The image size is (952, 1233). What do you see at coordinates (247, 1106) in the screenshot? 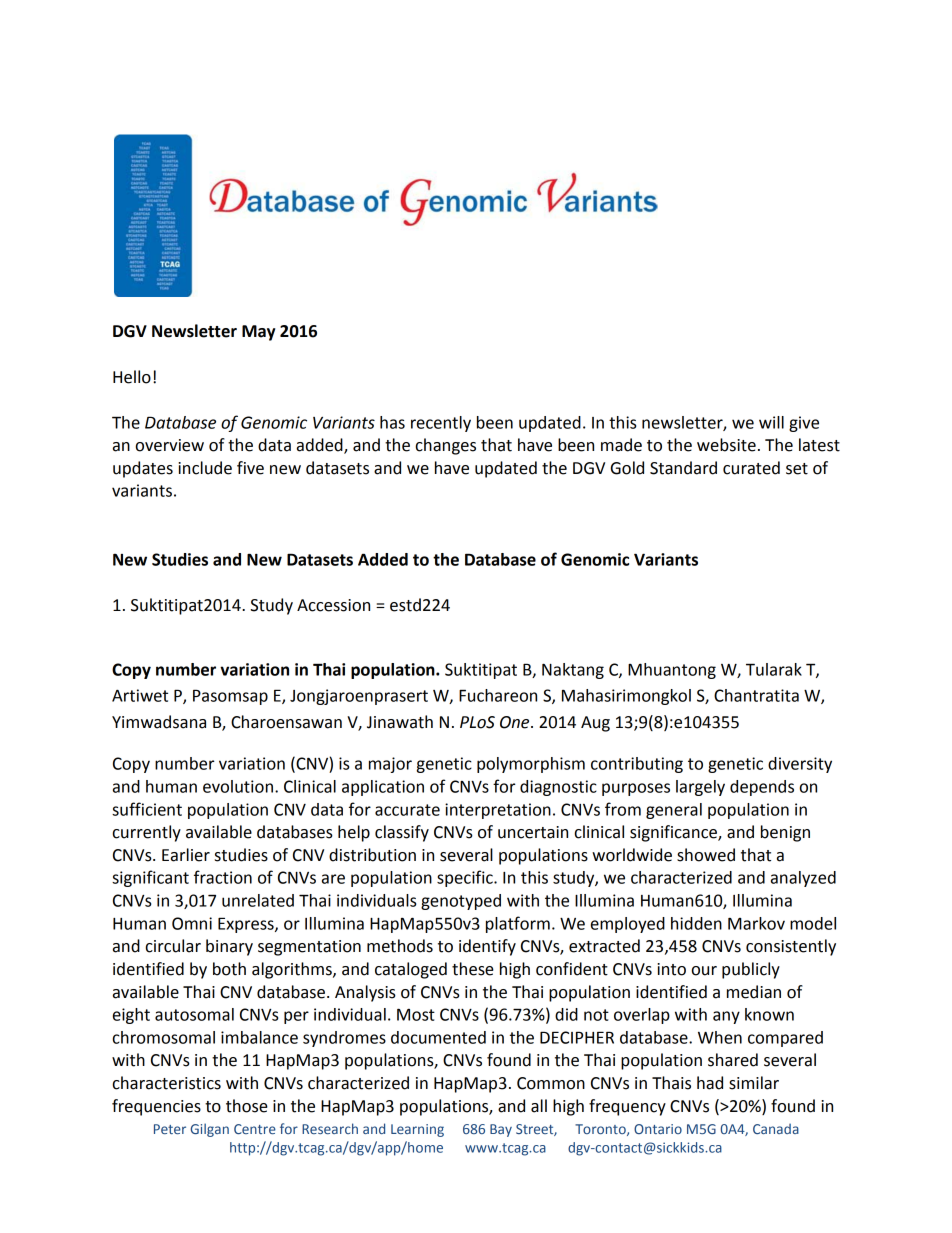
I see `those` at bounding box center [247, 1106].
